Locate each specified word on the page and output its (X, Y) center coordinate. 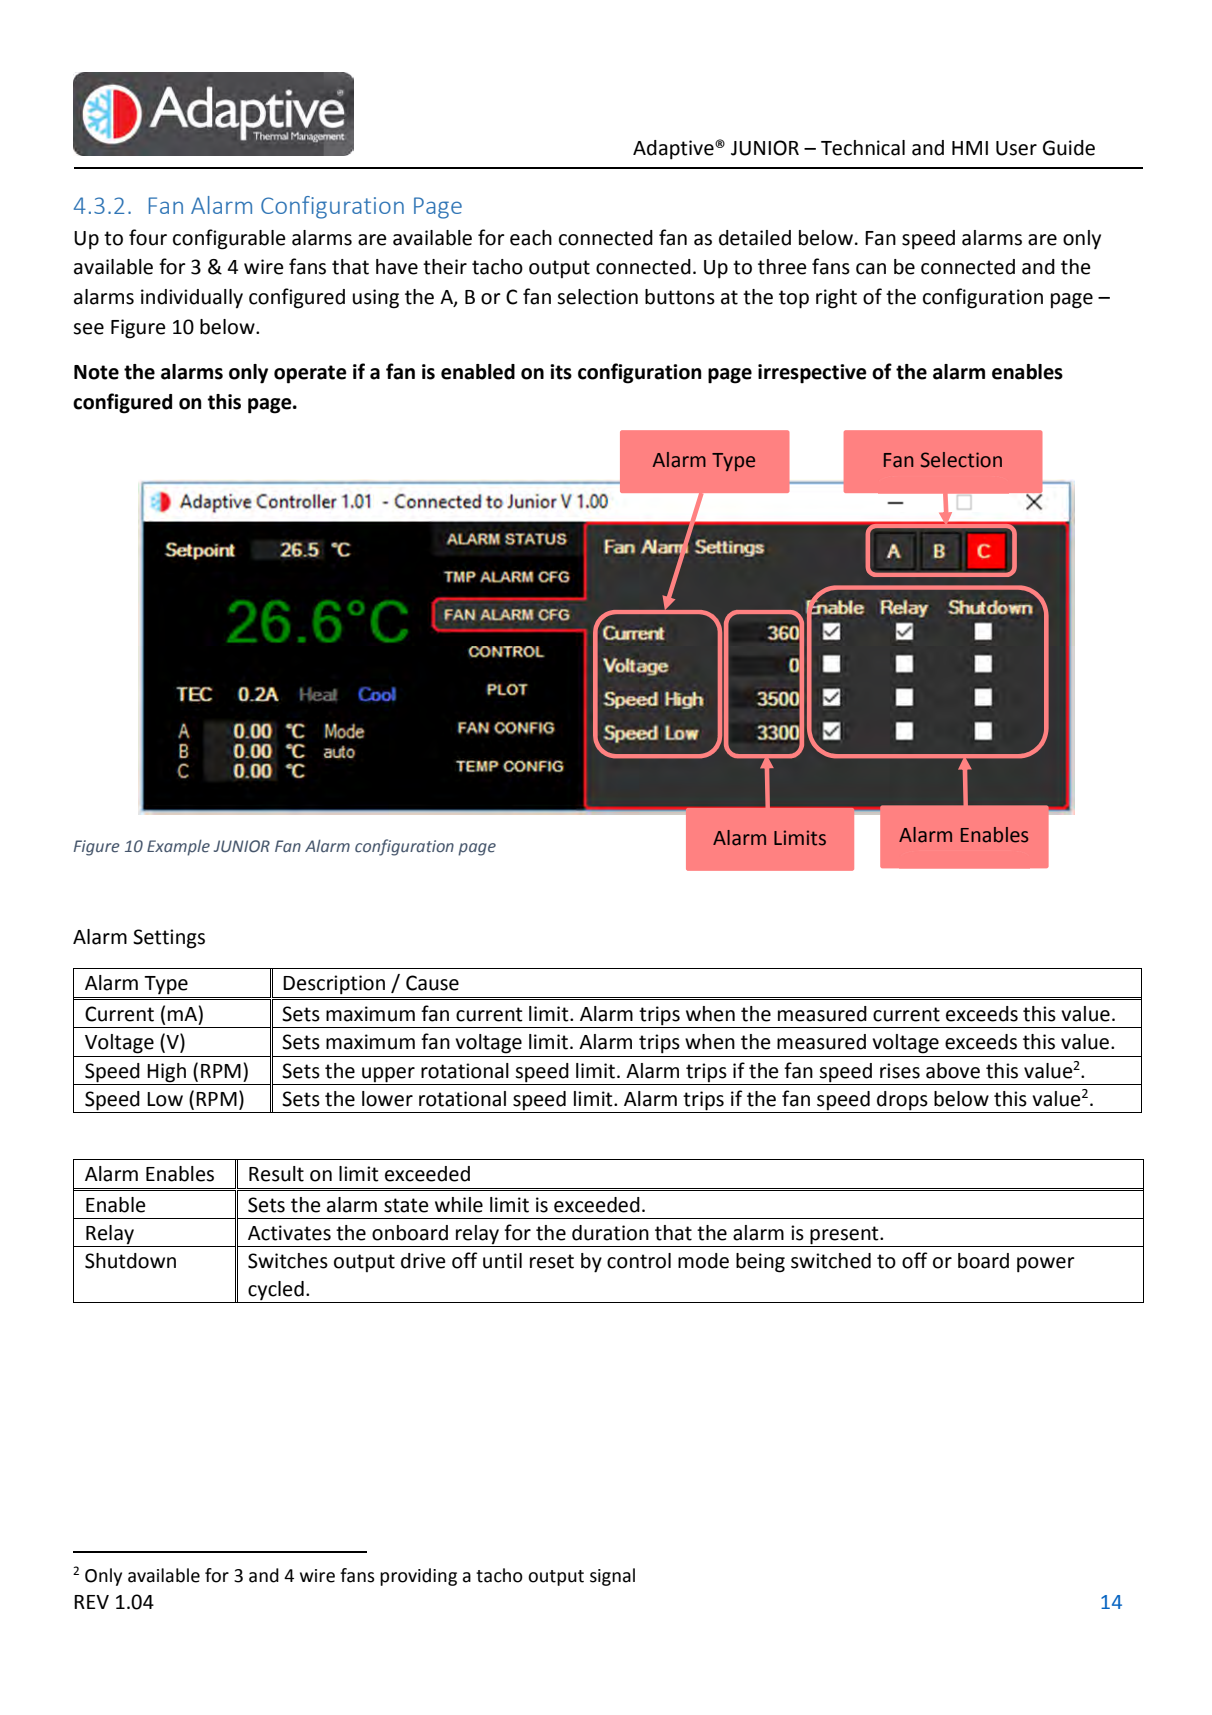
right (836, 299)
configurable (229, 239)
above (953, 1071)
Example (178, 848)
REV (91, 1602)
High (166, 1073)
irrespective (812, 374)
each (531, 238)
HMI (970, 148)
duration (610, 1233)
